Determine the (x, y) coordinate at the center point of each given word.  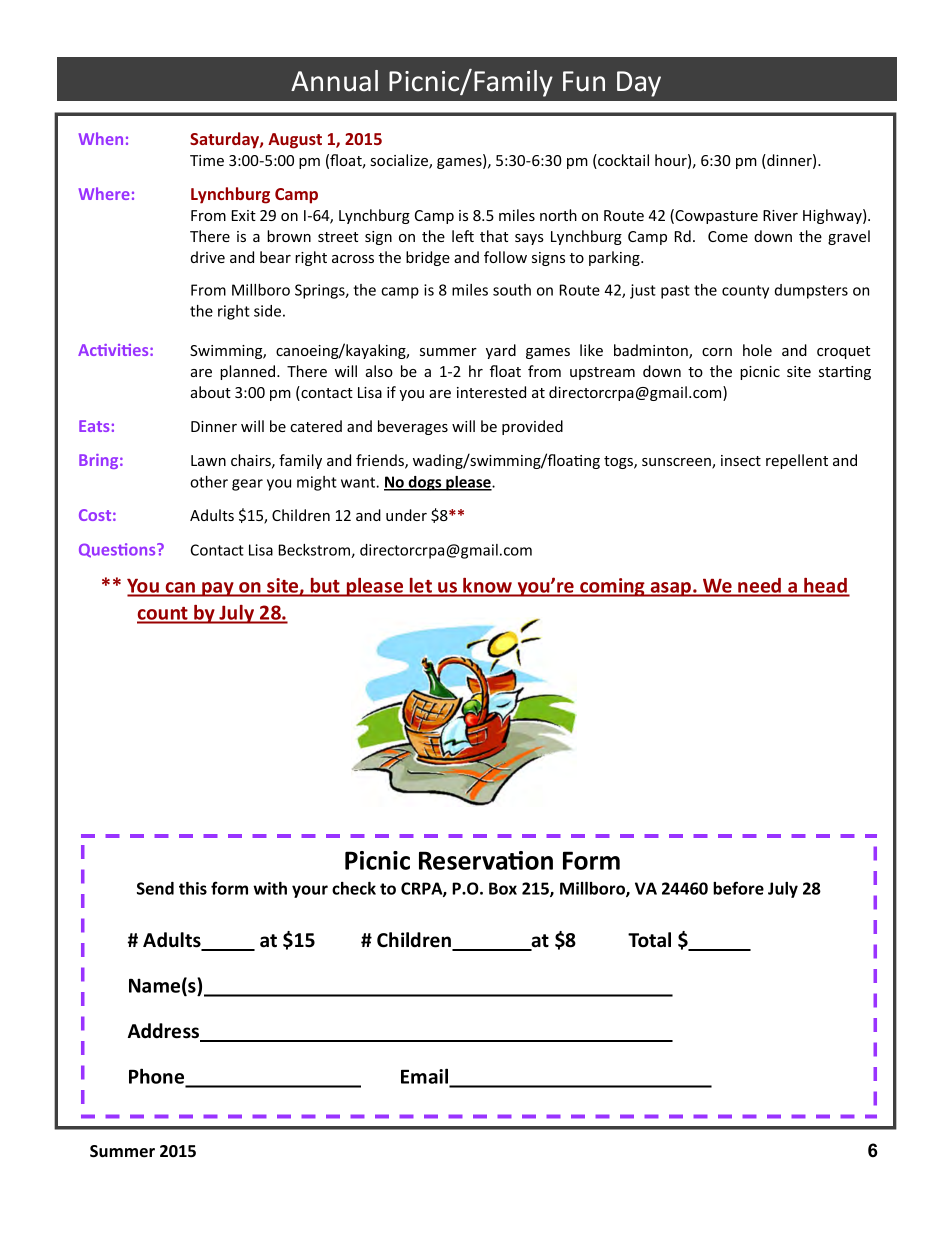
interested (491, 392)
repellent (797, 461)
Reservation (486, 860)
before (738, 888)
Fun (584, 81)
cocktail (622, 161)
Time (207, 160)
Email (425, 1077)
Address (165, 1032)
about (211, 392)
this (193, 888)
